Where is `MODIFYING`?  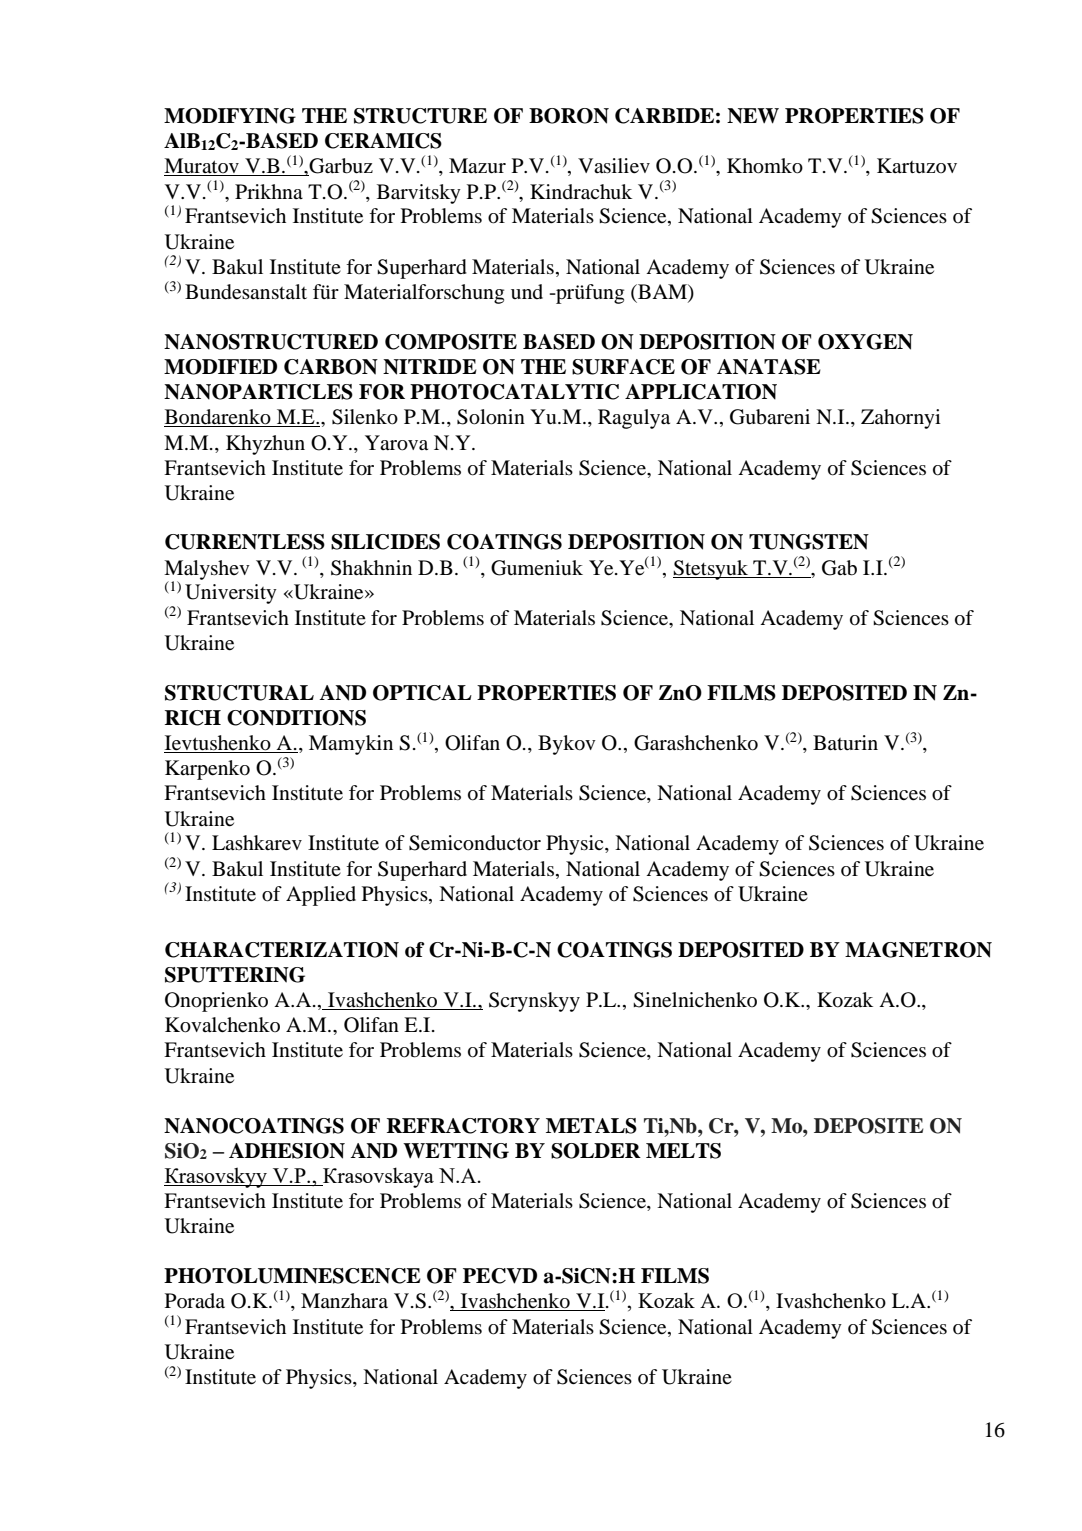
MODIFYING is located at coordinates (230, 116).
